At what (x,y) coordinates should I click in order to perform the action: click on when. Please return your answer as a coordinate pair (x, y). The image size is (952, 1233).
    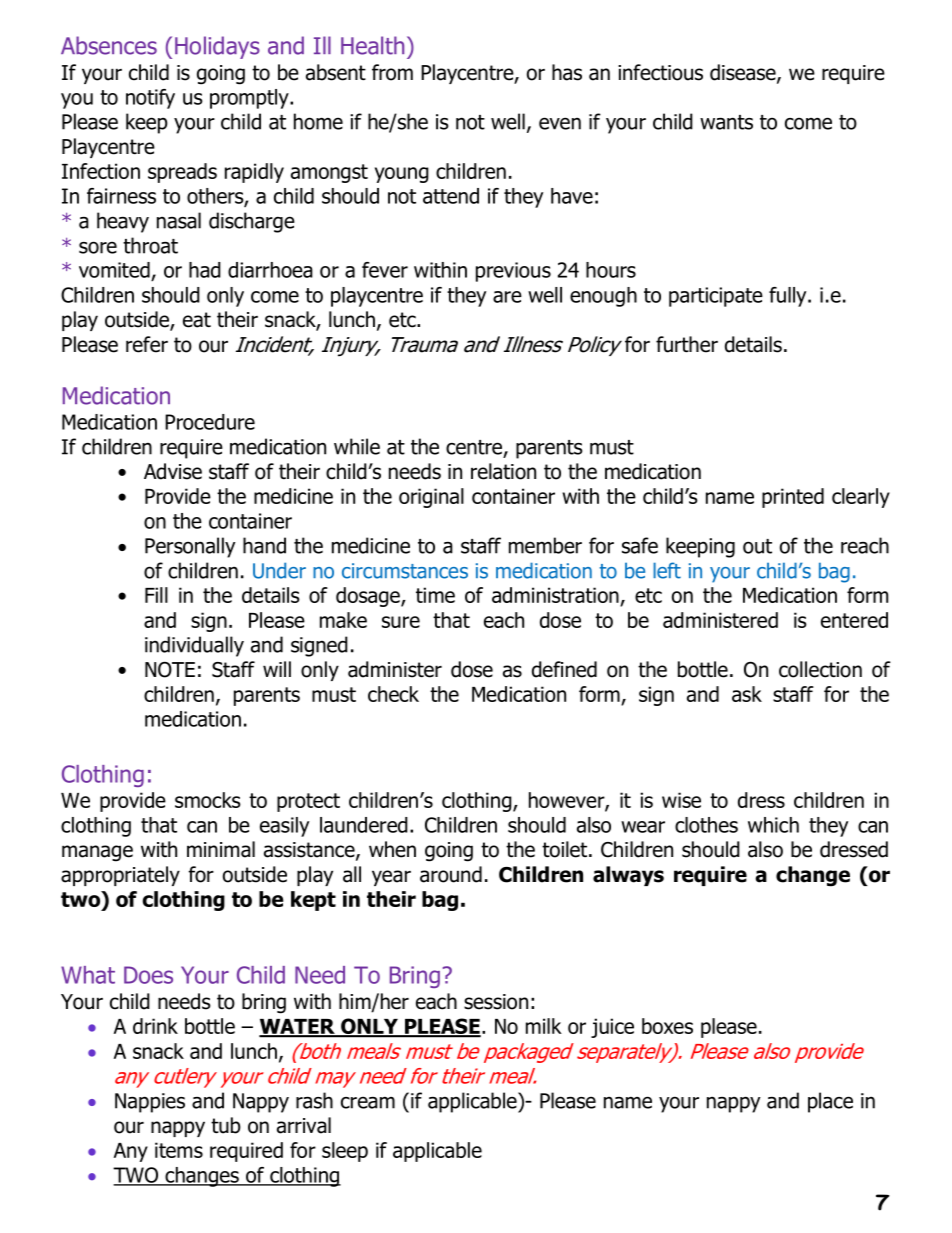
    Looking at the image, I should click on (392, 849).
